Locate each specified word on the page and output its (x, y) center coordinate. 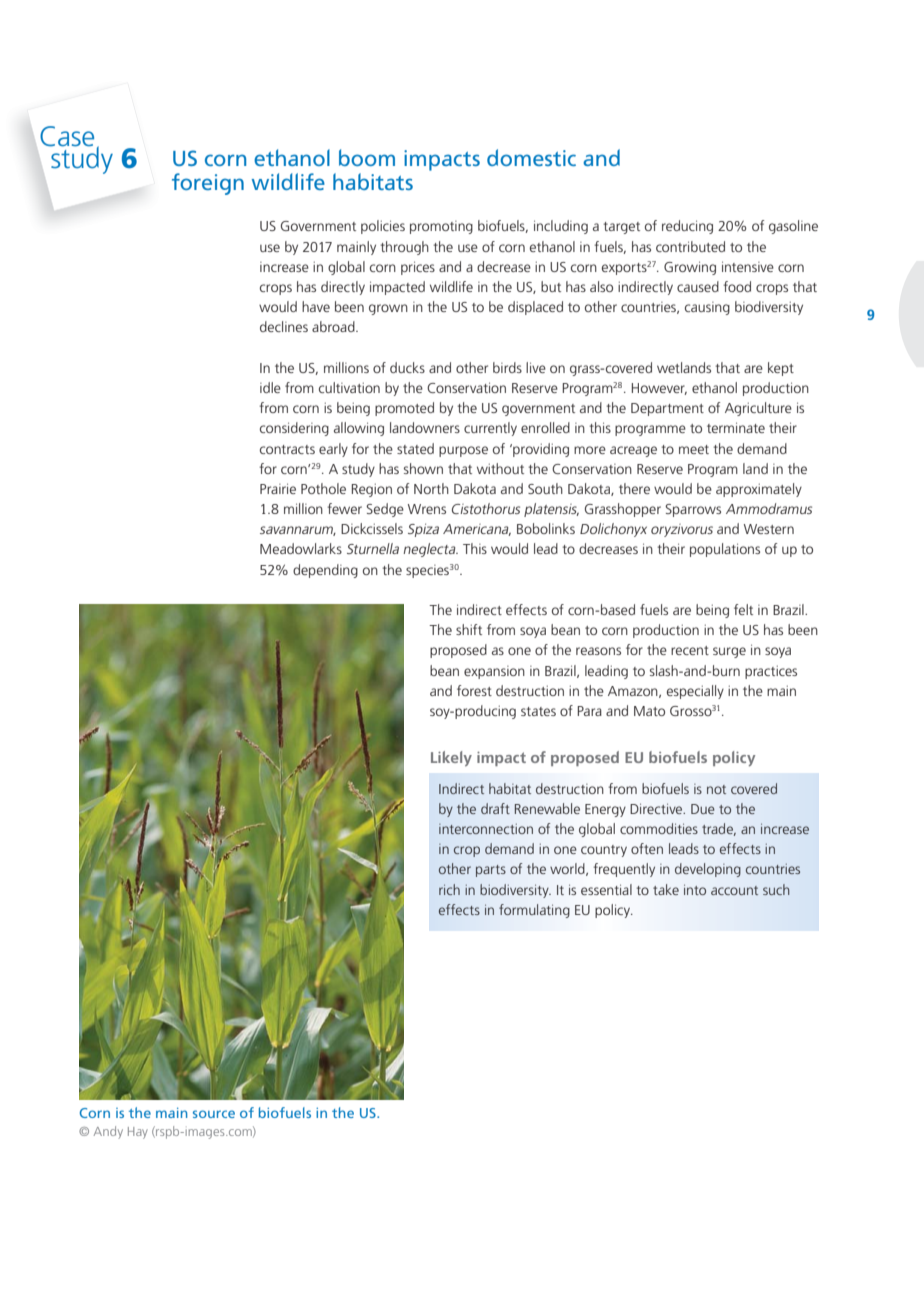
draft (495, 808)
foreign (208, 184)
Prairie (278, 488)
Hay (138, 1133)
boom (367, 157)
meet (694, 449)
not (716, 789)
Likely (451, 758)
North (431, 488)
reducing (687, 227)
